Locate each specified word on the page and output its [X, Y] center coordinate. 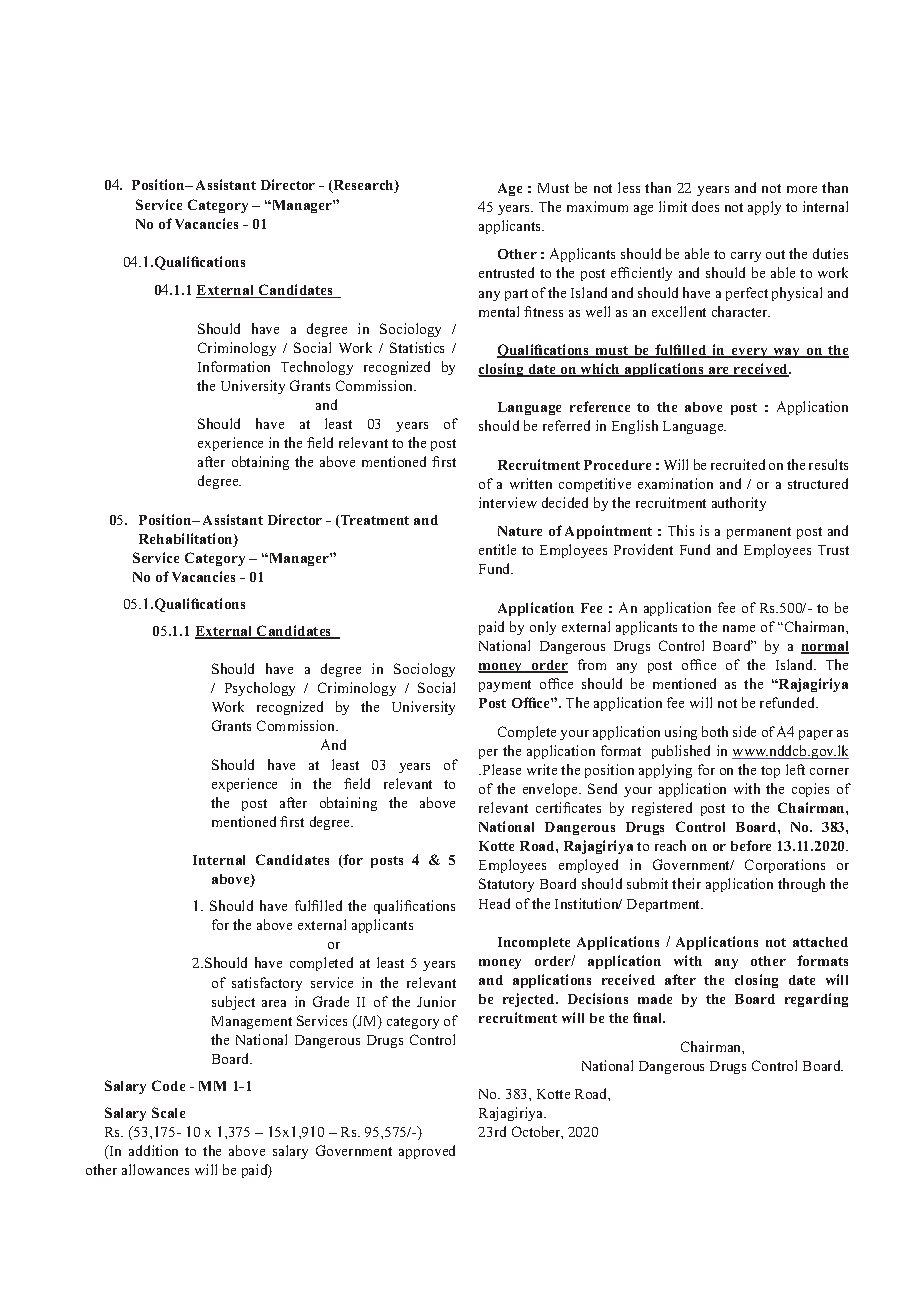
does [705, 206]
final [649, 1017]
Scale [168, 1112]
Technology [317, 368]
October [537, 1132]
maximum [597, 206]
